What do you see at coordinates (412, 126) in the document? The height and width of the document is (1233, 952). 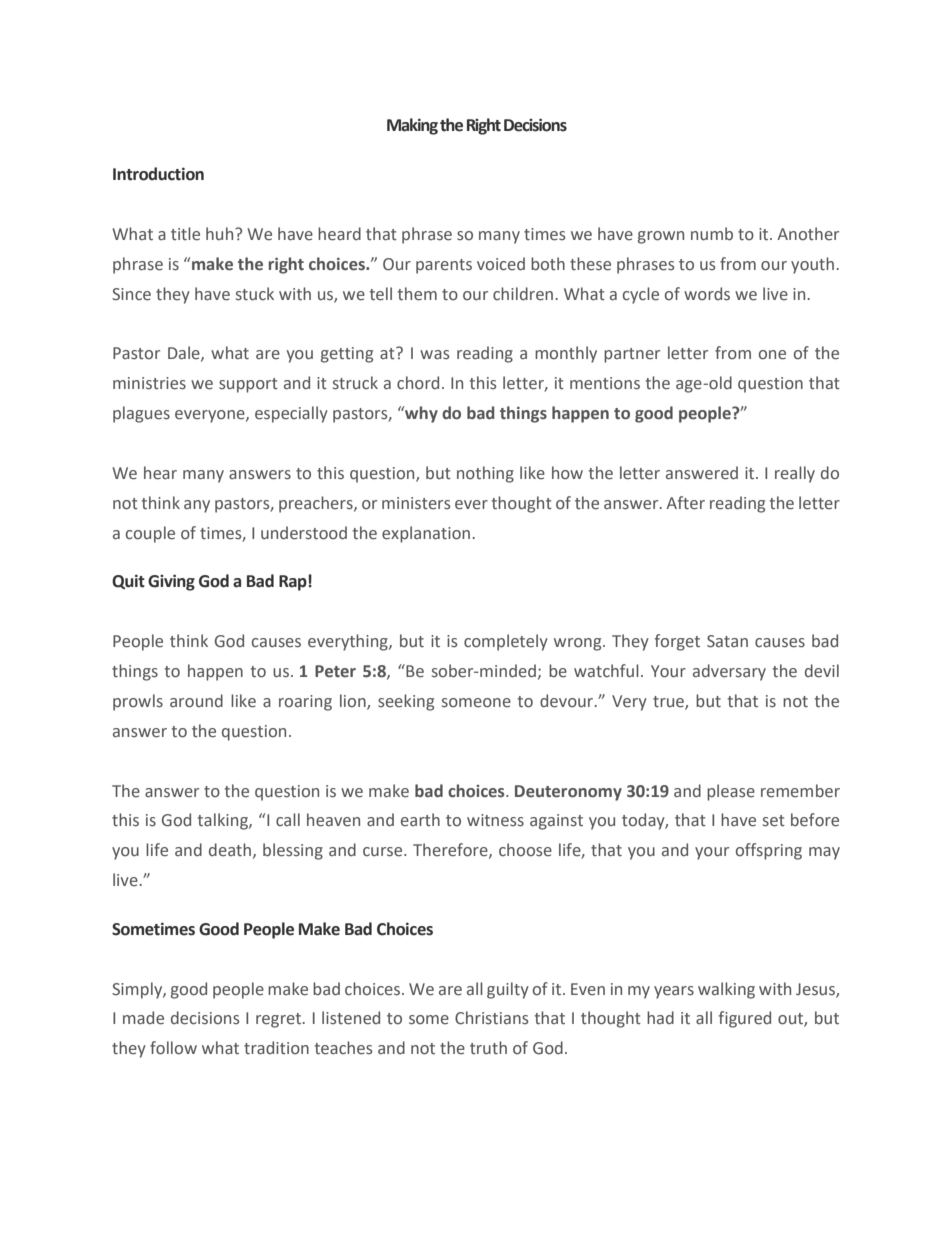 I see `Making` at bounding box center [412, 126].
